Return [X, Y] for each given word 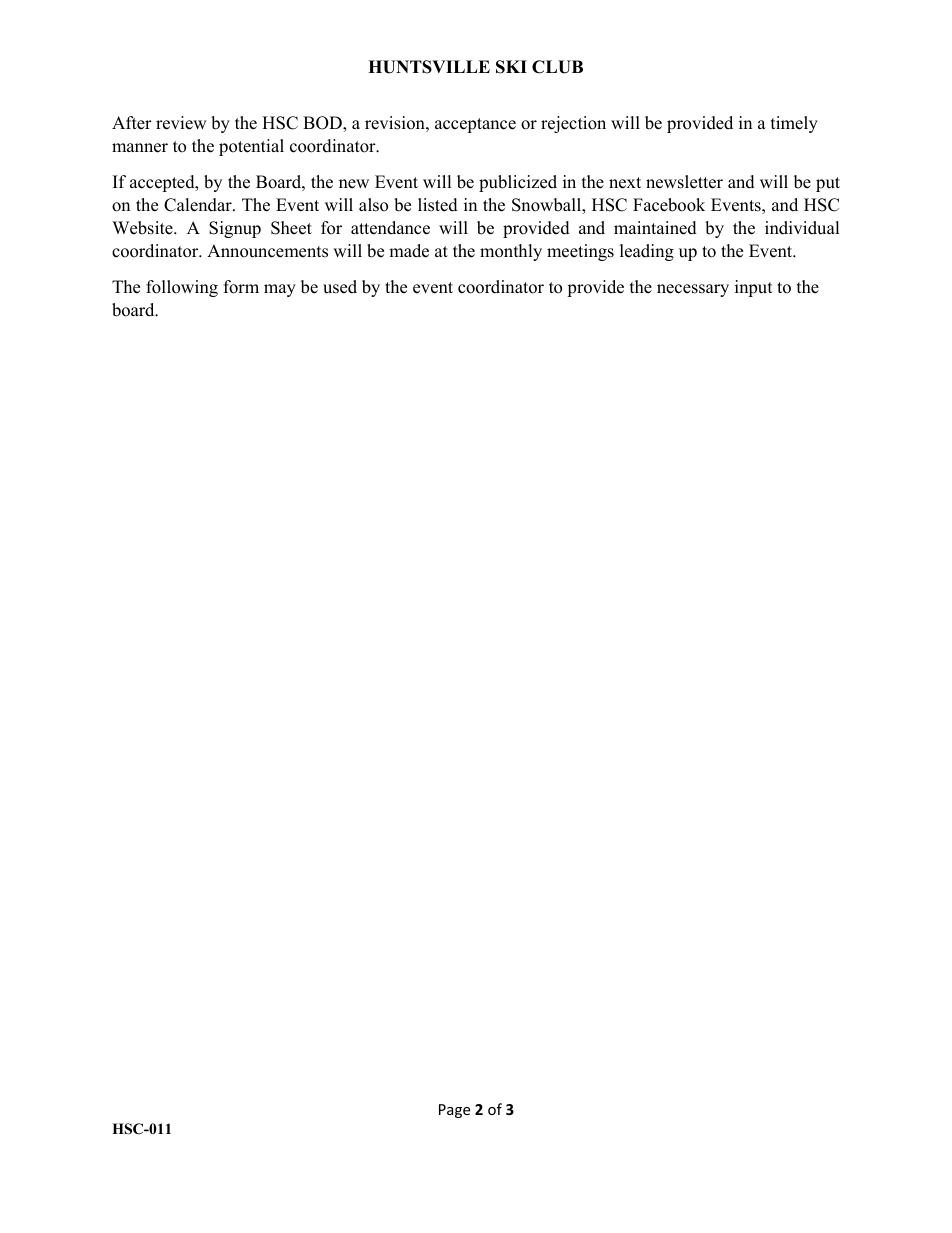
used [340, 287]
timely [794, 124]
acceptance [475, 125]
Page [454, 1111]
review [181, 123]
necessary [693, 290]
